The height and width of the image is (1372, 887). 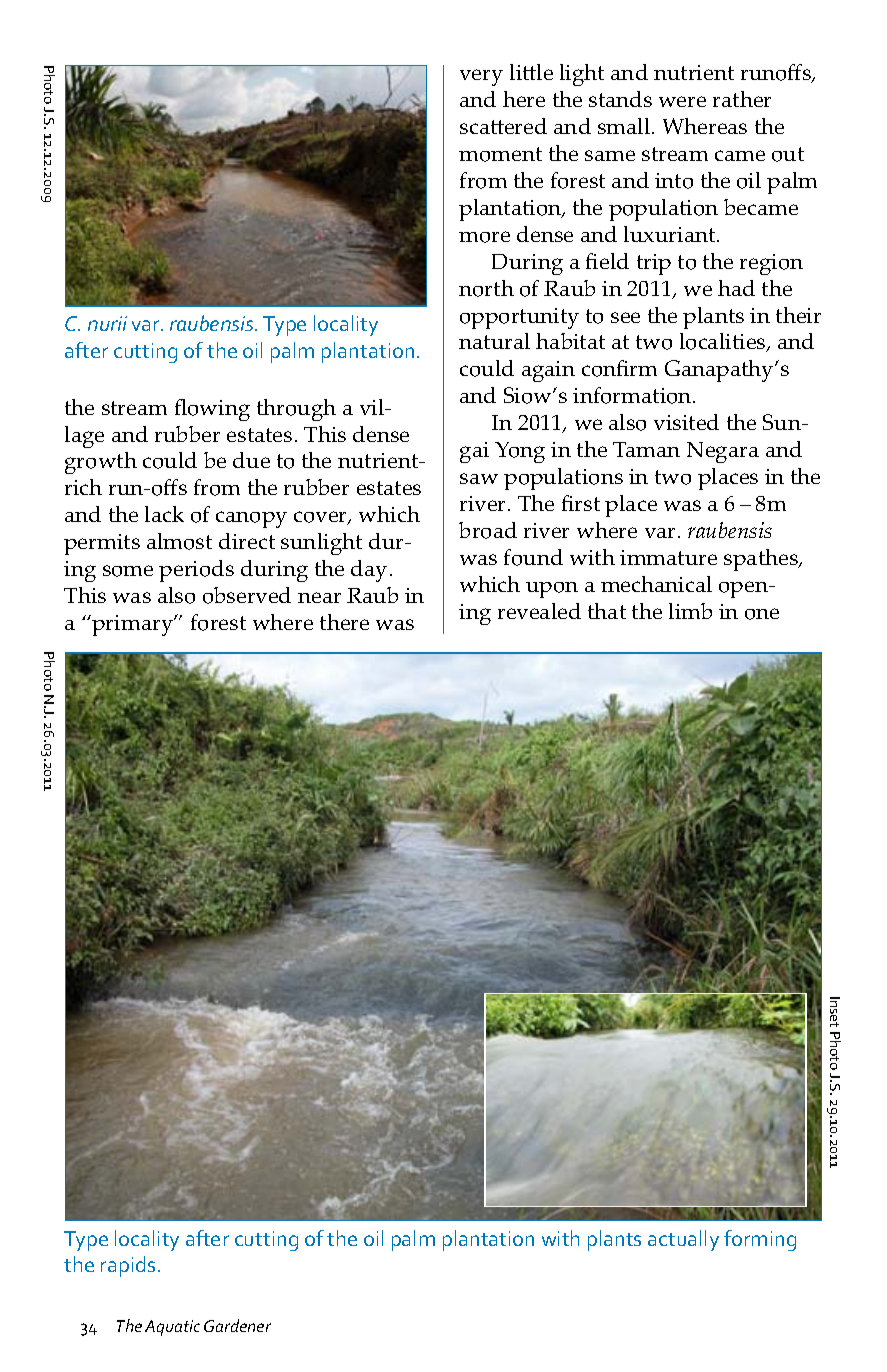 I want to click on observed, so click(x=247, y=595).
